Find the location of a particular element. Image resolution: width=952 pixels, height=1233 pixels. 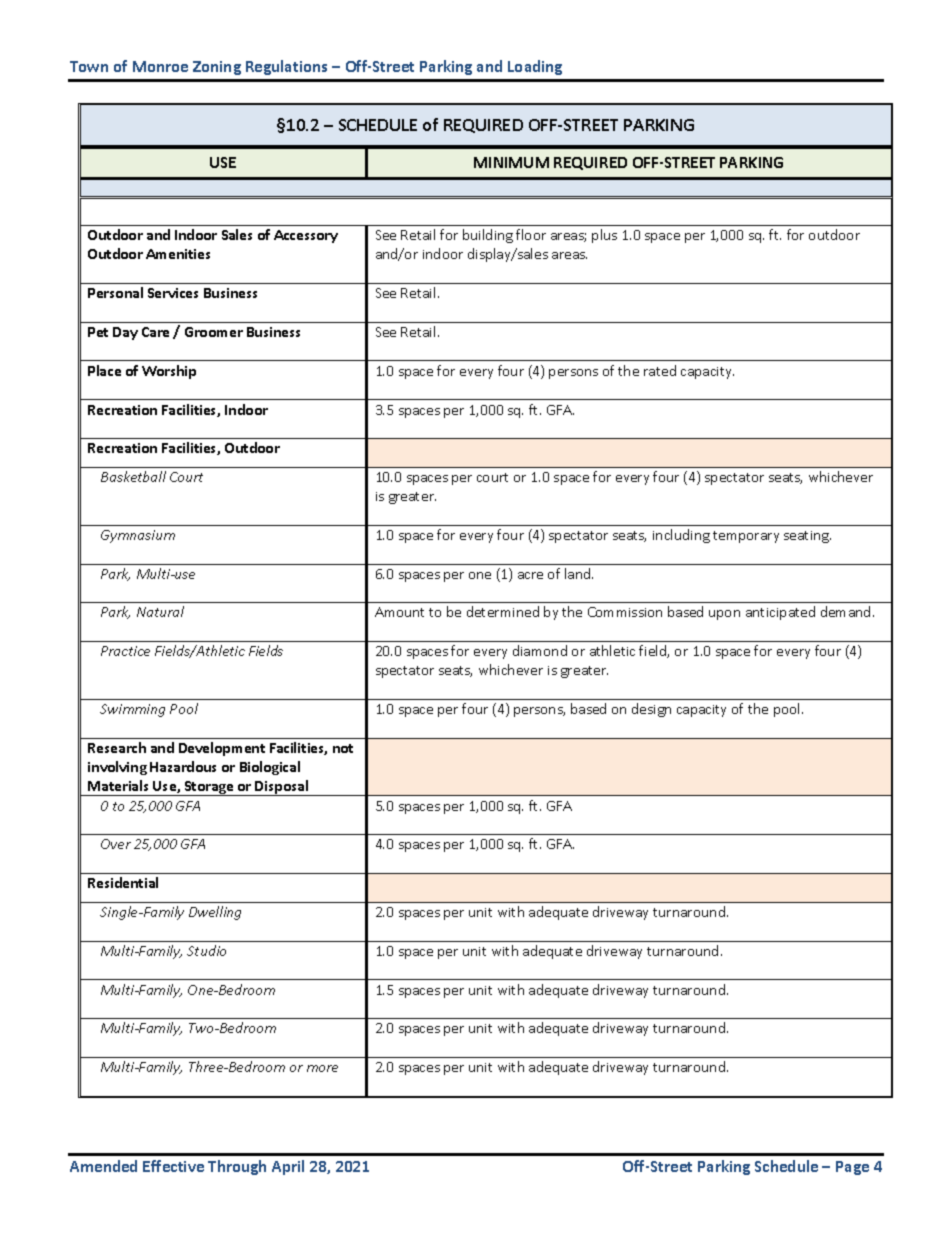

determined is located at coordinates (503, 611).
